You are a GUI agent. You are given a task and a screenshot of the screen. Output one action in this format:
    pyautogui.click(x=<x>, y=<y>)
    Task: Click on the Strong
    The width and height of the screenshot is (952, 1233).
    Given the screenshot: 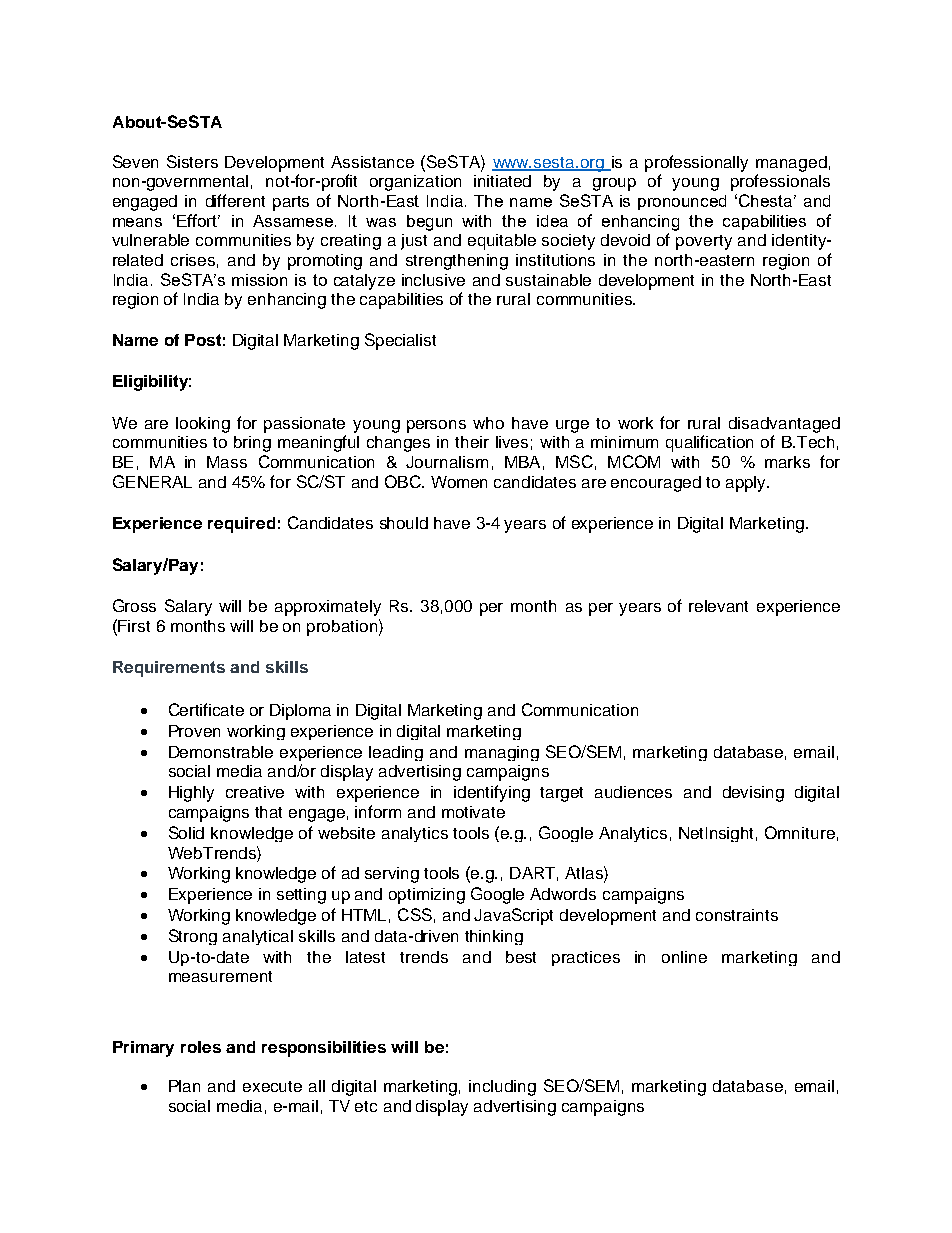 What is the action you would take?
    pyautogui.click(x=193, y=937)
